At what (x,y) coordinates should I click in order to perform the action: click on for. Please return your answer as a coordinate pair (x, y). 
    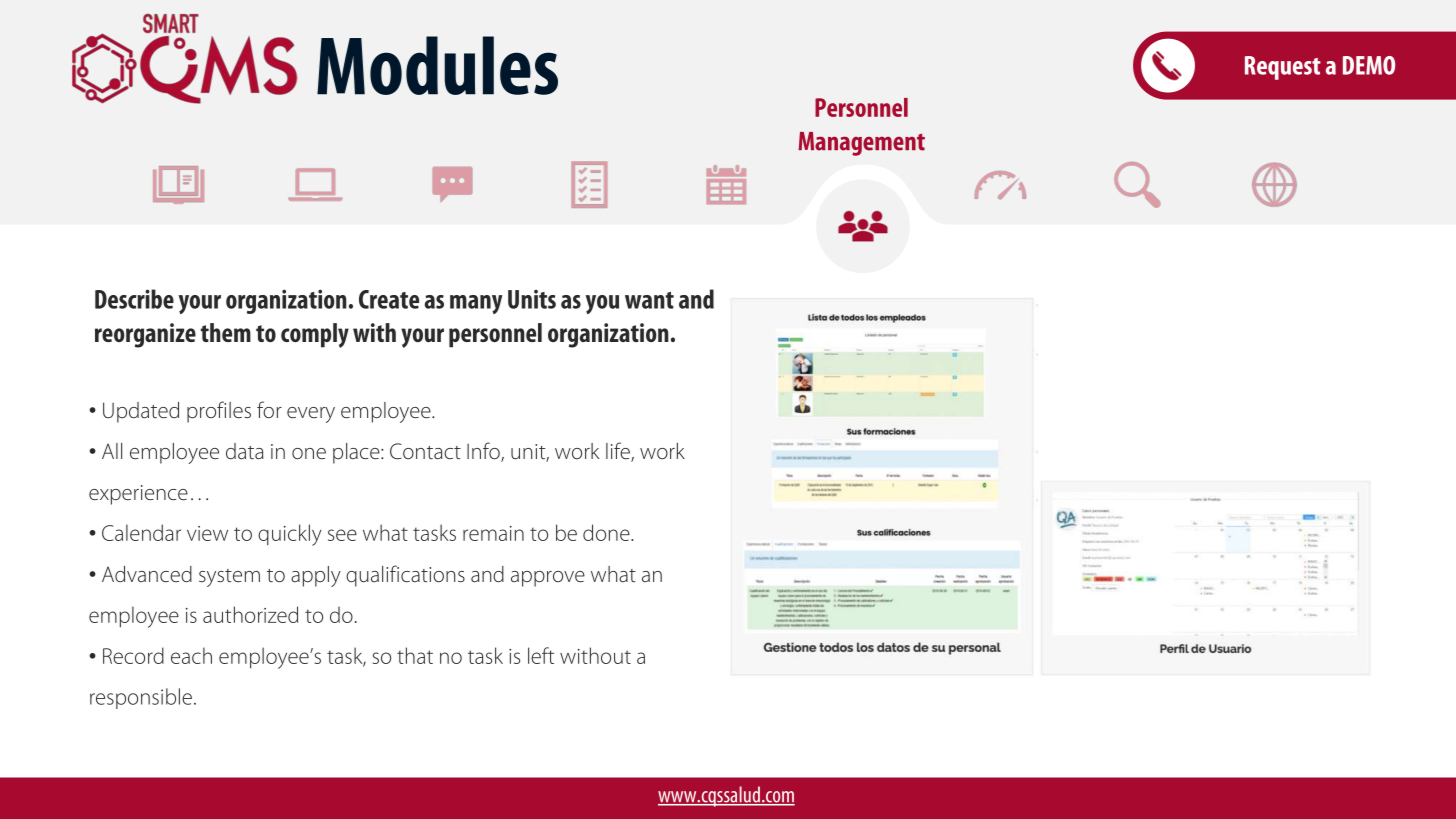
    Looking at the image, I should click on (269, 409).
